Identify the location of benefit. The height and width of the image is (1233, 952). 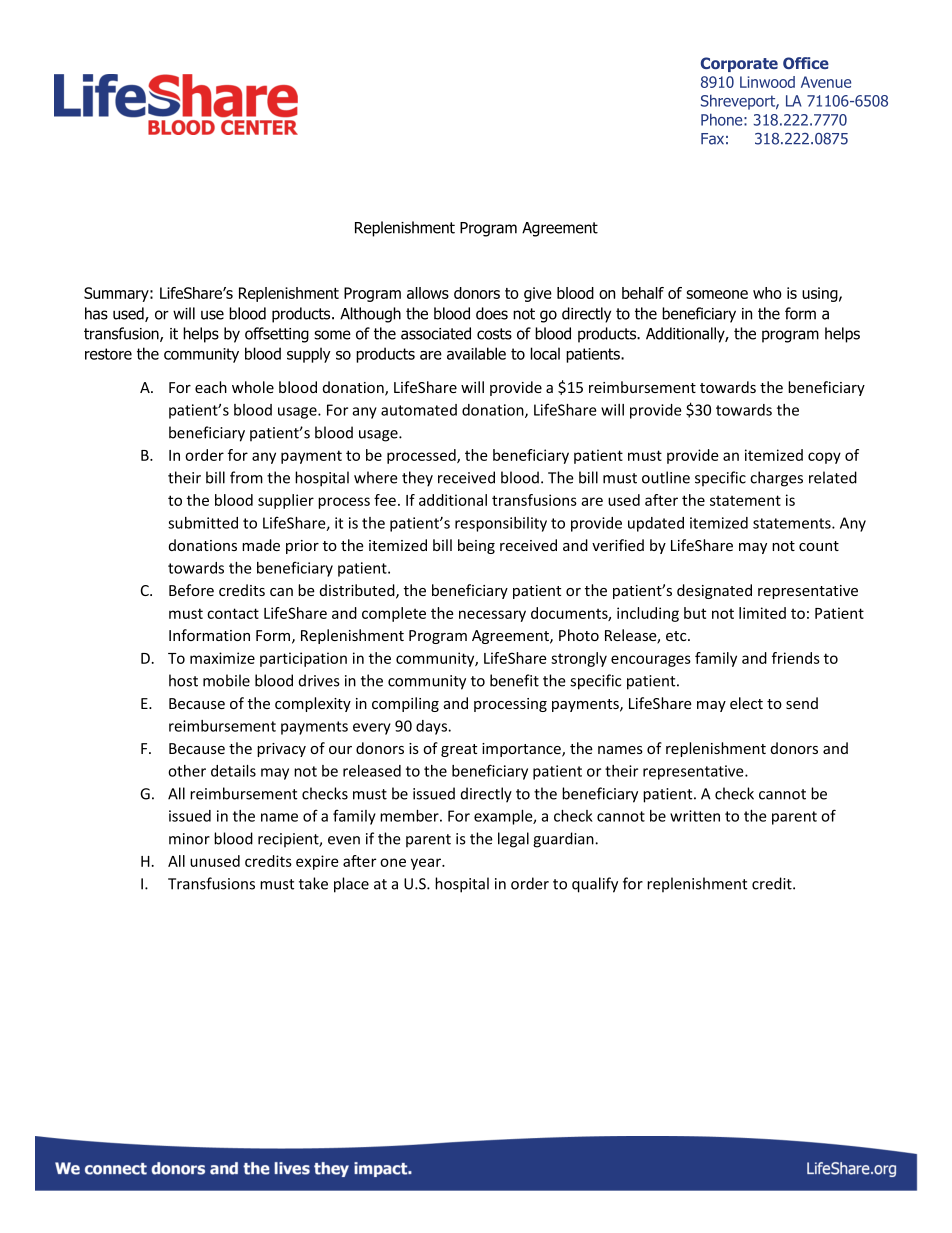
(514, 680).
